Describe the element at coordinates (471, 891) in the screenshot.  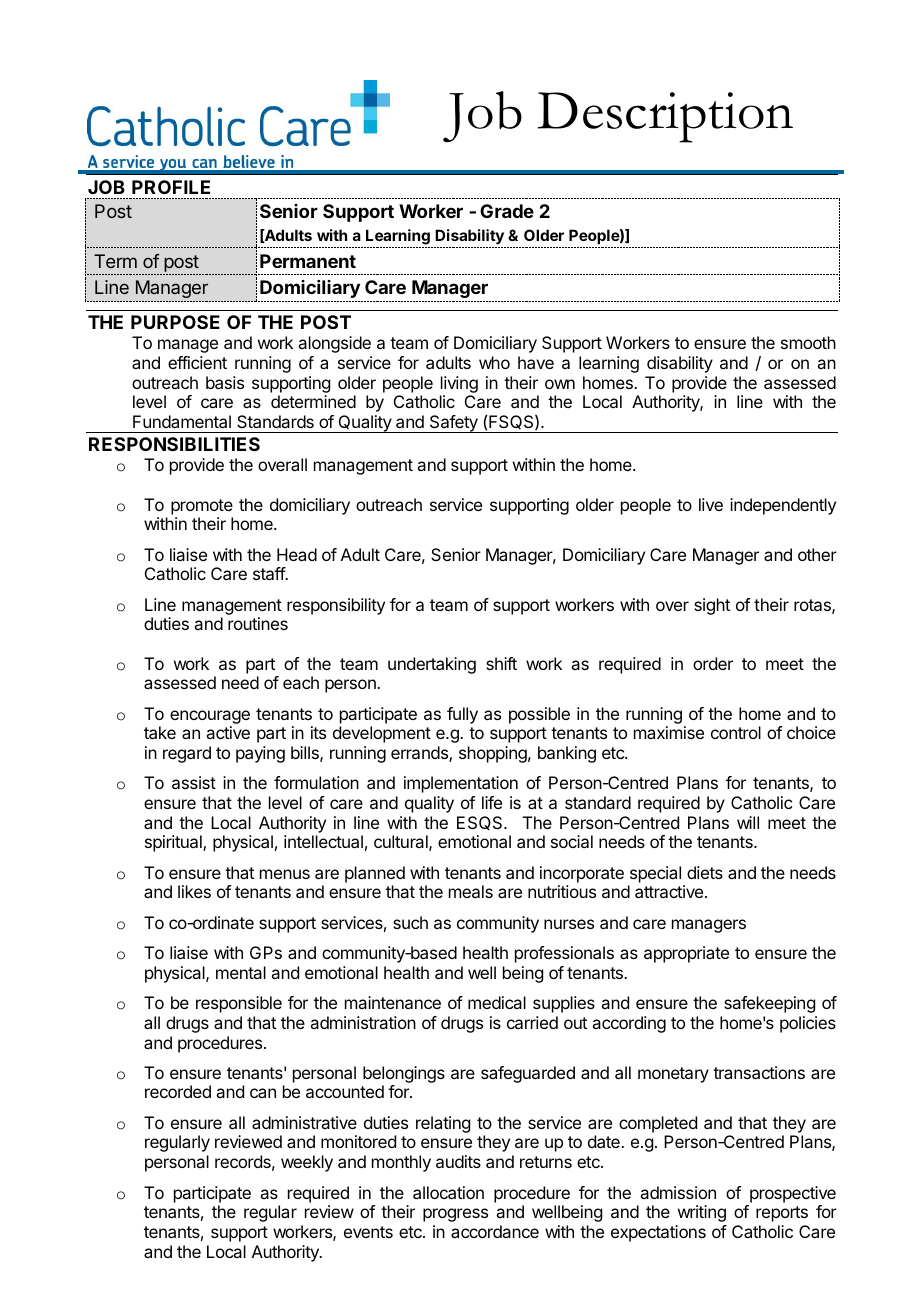
I see `meals` at that location.
